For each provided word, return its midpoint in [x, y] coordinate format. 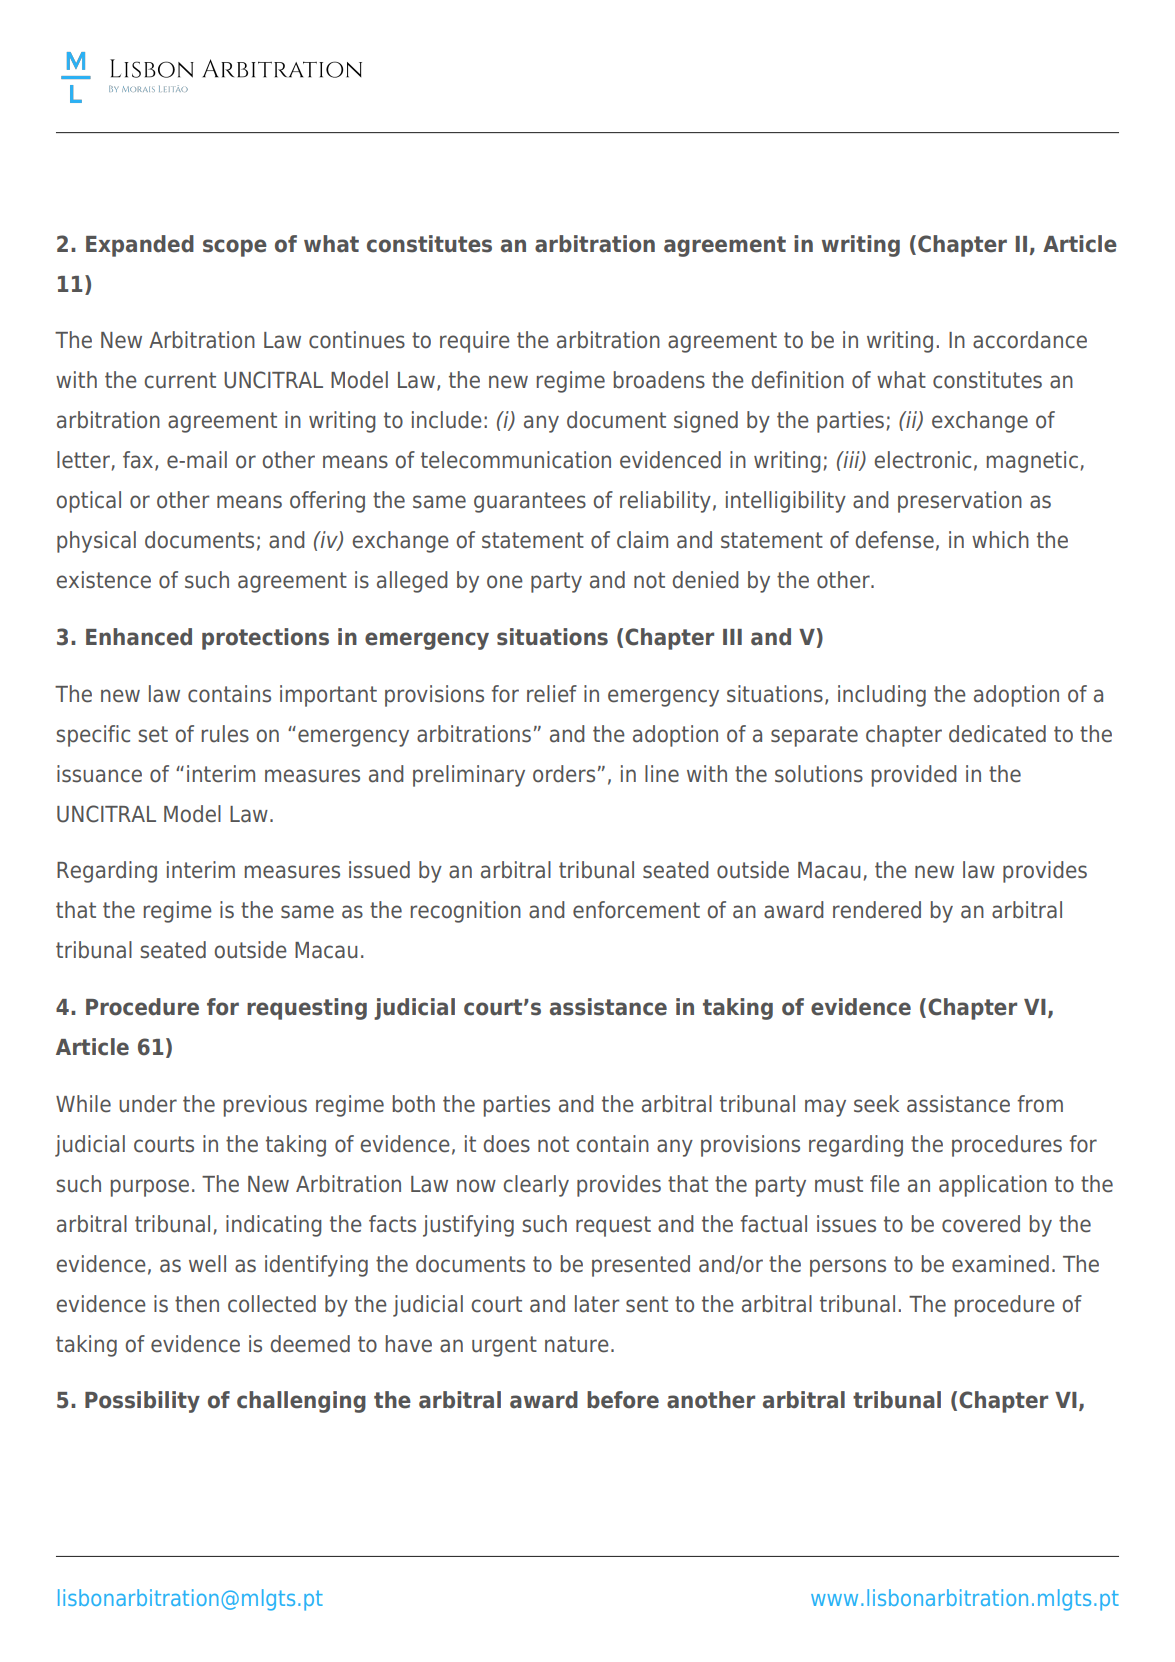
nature [577, 1344]
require [475, 342]
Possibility [142, 1402]
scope [235, 248]
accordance [1030, 340]
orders [564, 774]
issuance [99, 774]
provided [914, 776]
